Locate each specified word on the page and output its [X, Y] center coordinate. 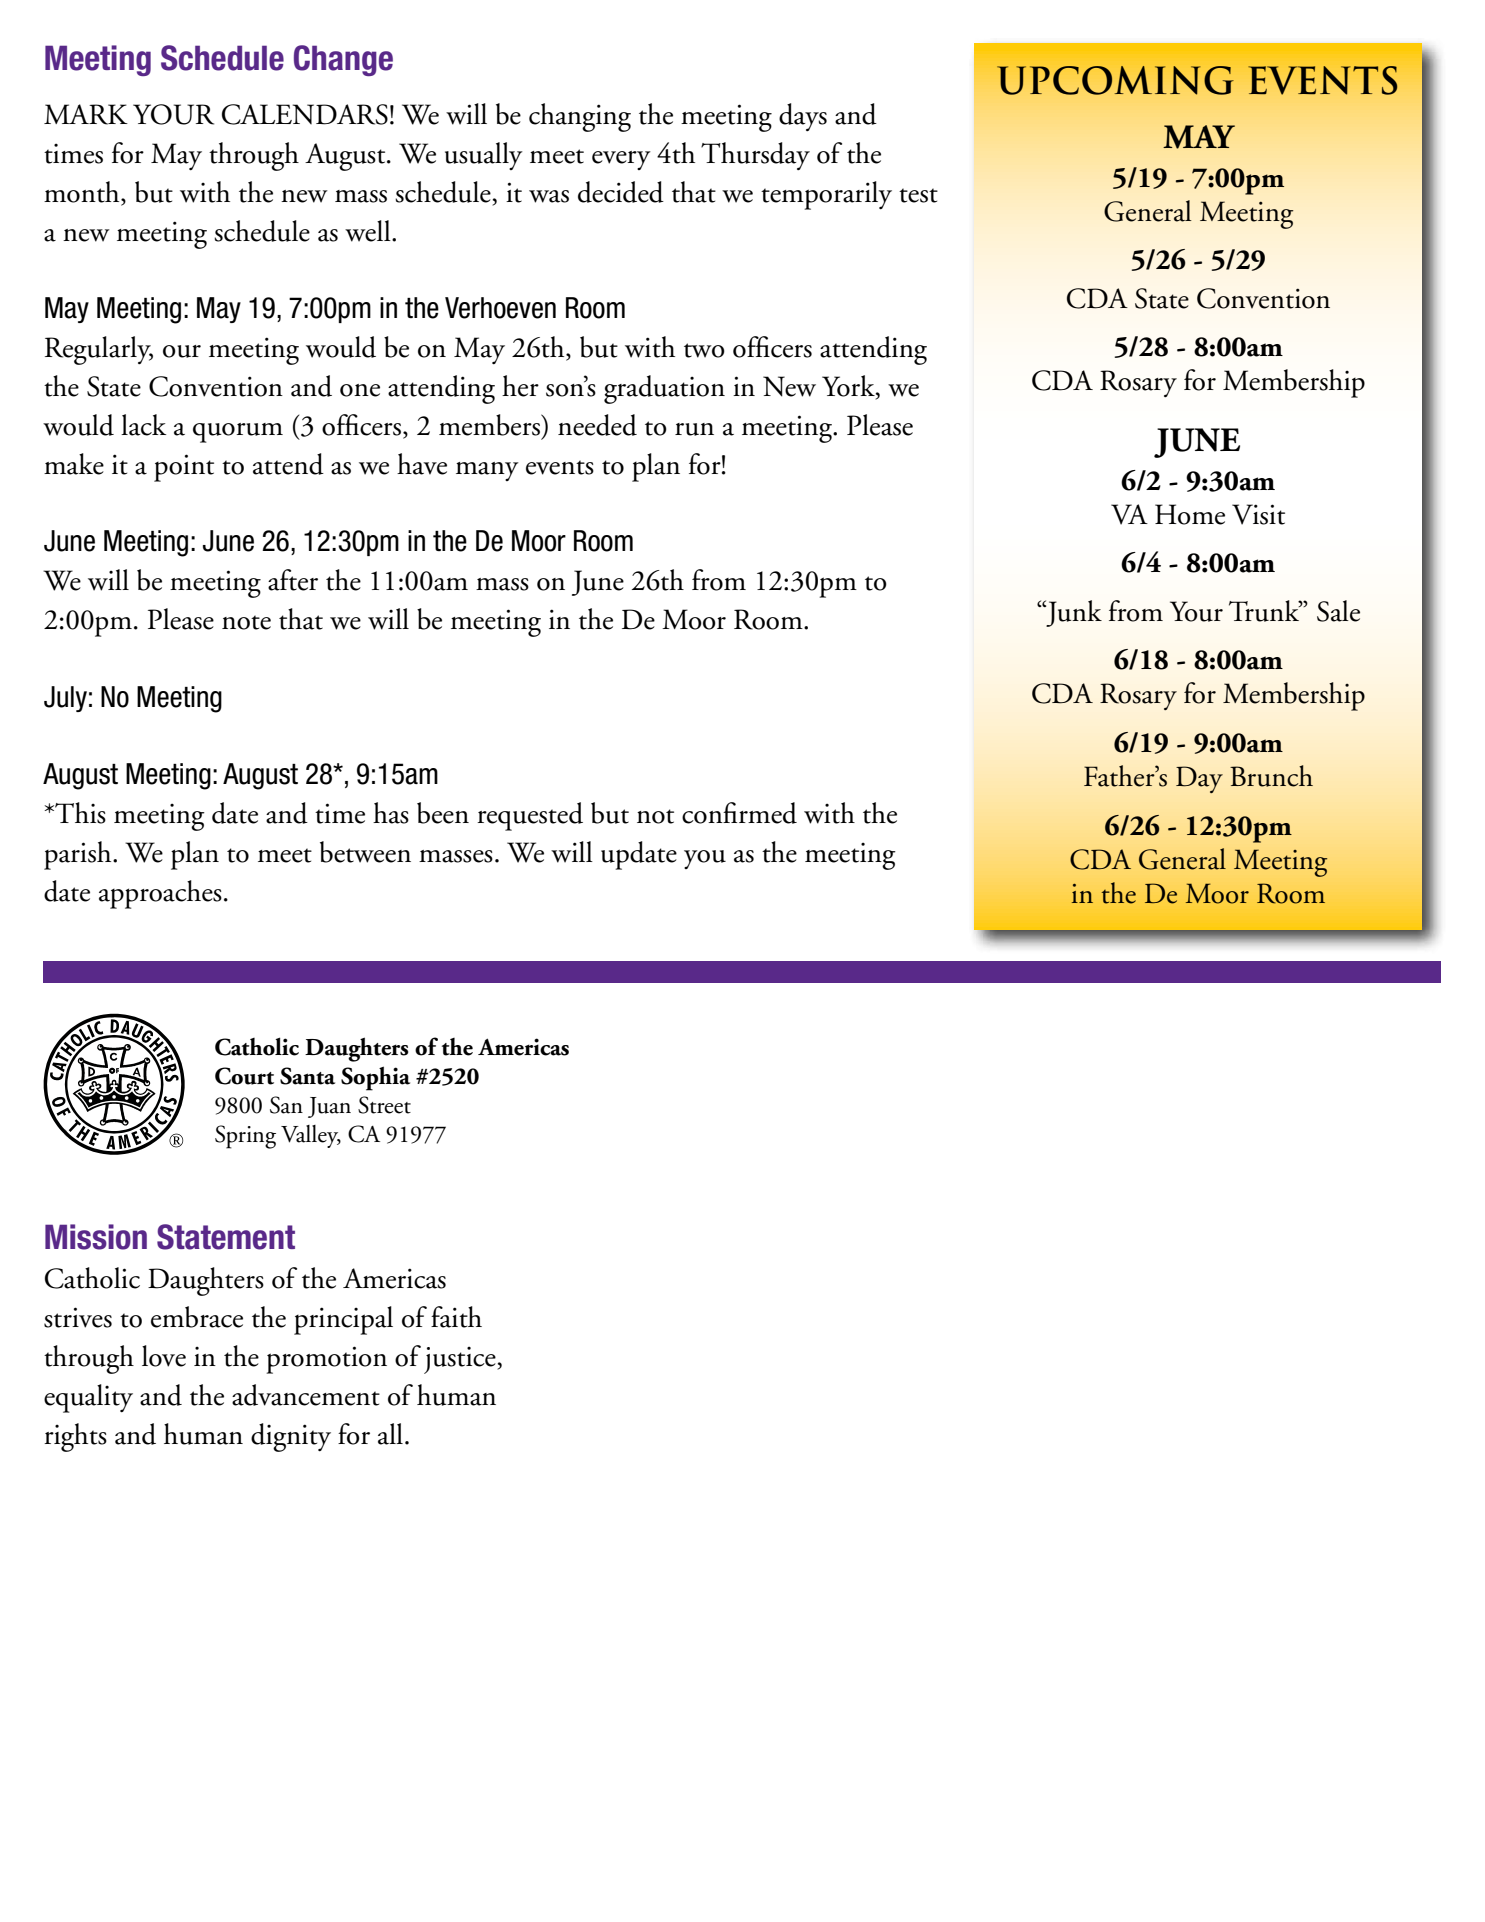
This [79, 813]
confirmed [739, 813]
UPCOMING [1115, 80]
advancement [306, 1395]
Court [244, 1076]
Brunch [1271, 776]
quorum [238, 433]
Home [1190, 514]
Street [384, 1105]
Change [343, 60]
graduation [664, 389]
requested [530, 816]
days [803, 117]
